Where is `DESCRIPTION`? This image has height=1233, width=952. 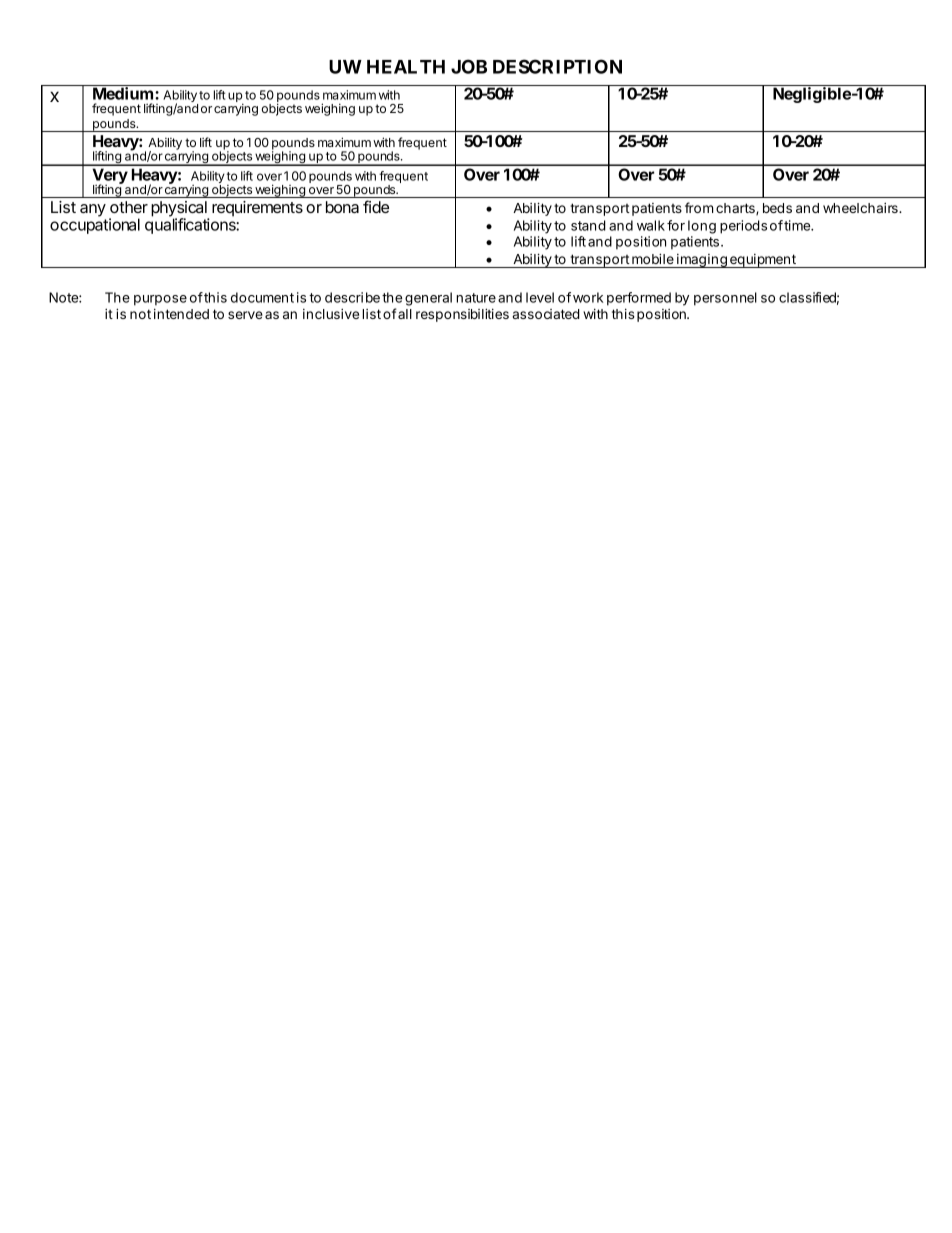 DESCRIPTION is located at coordinates (557, 66).
